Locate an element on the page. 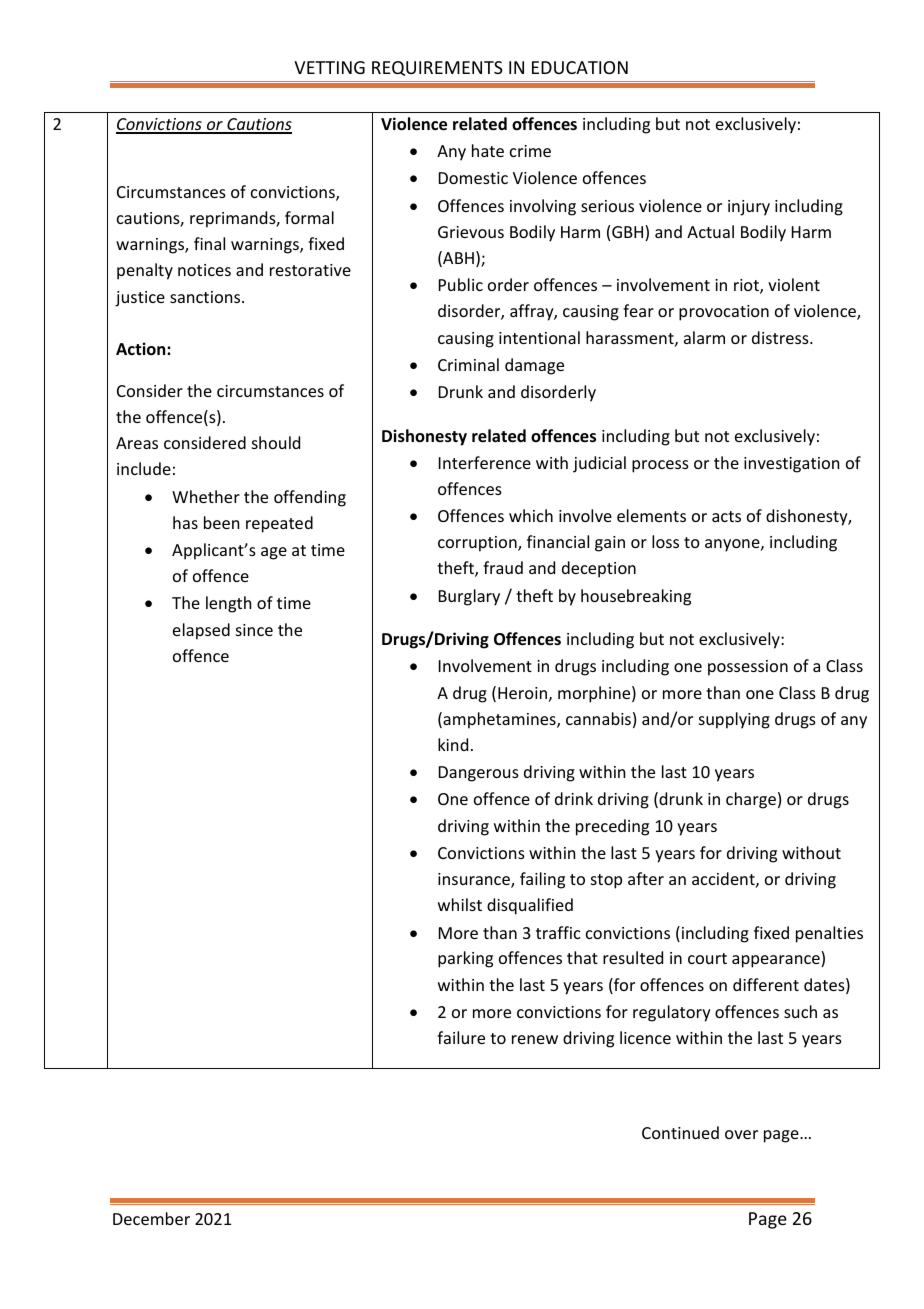 The width and height of the page is (924, 1309). Whether is located at coordinates (206, 496).
